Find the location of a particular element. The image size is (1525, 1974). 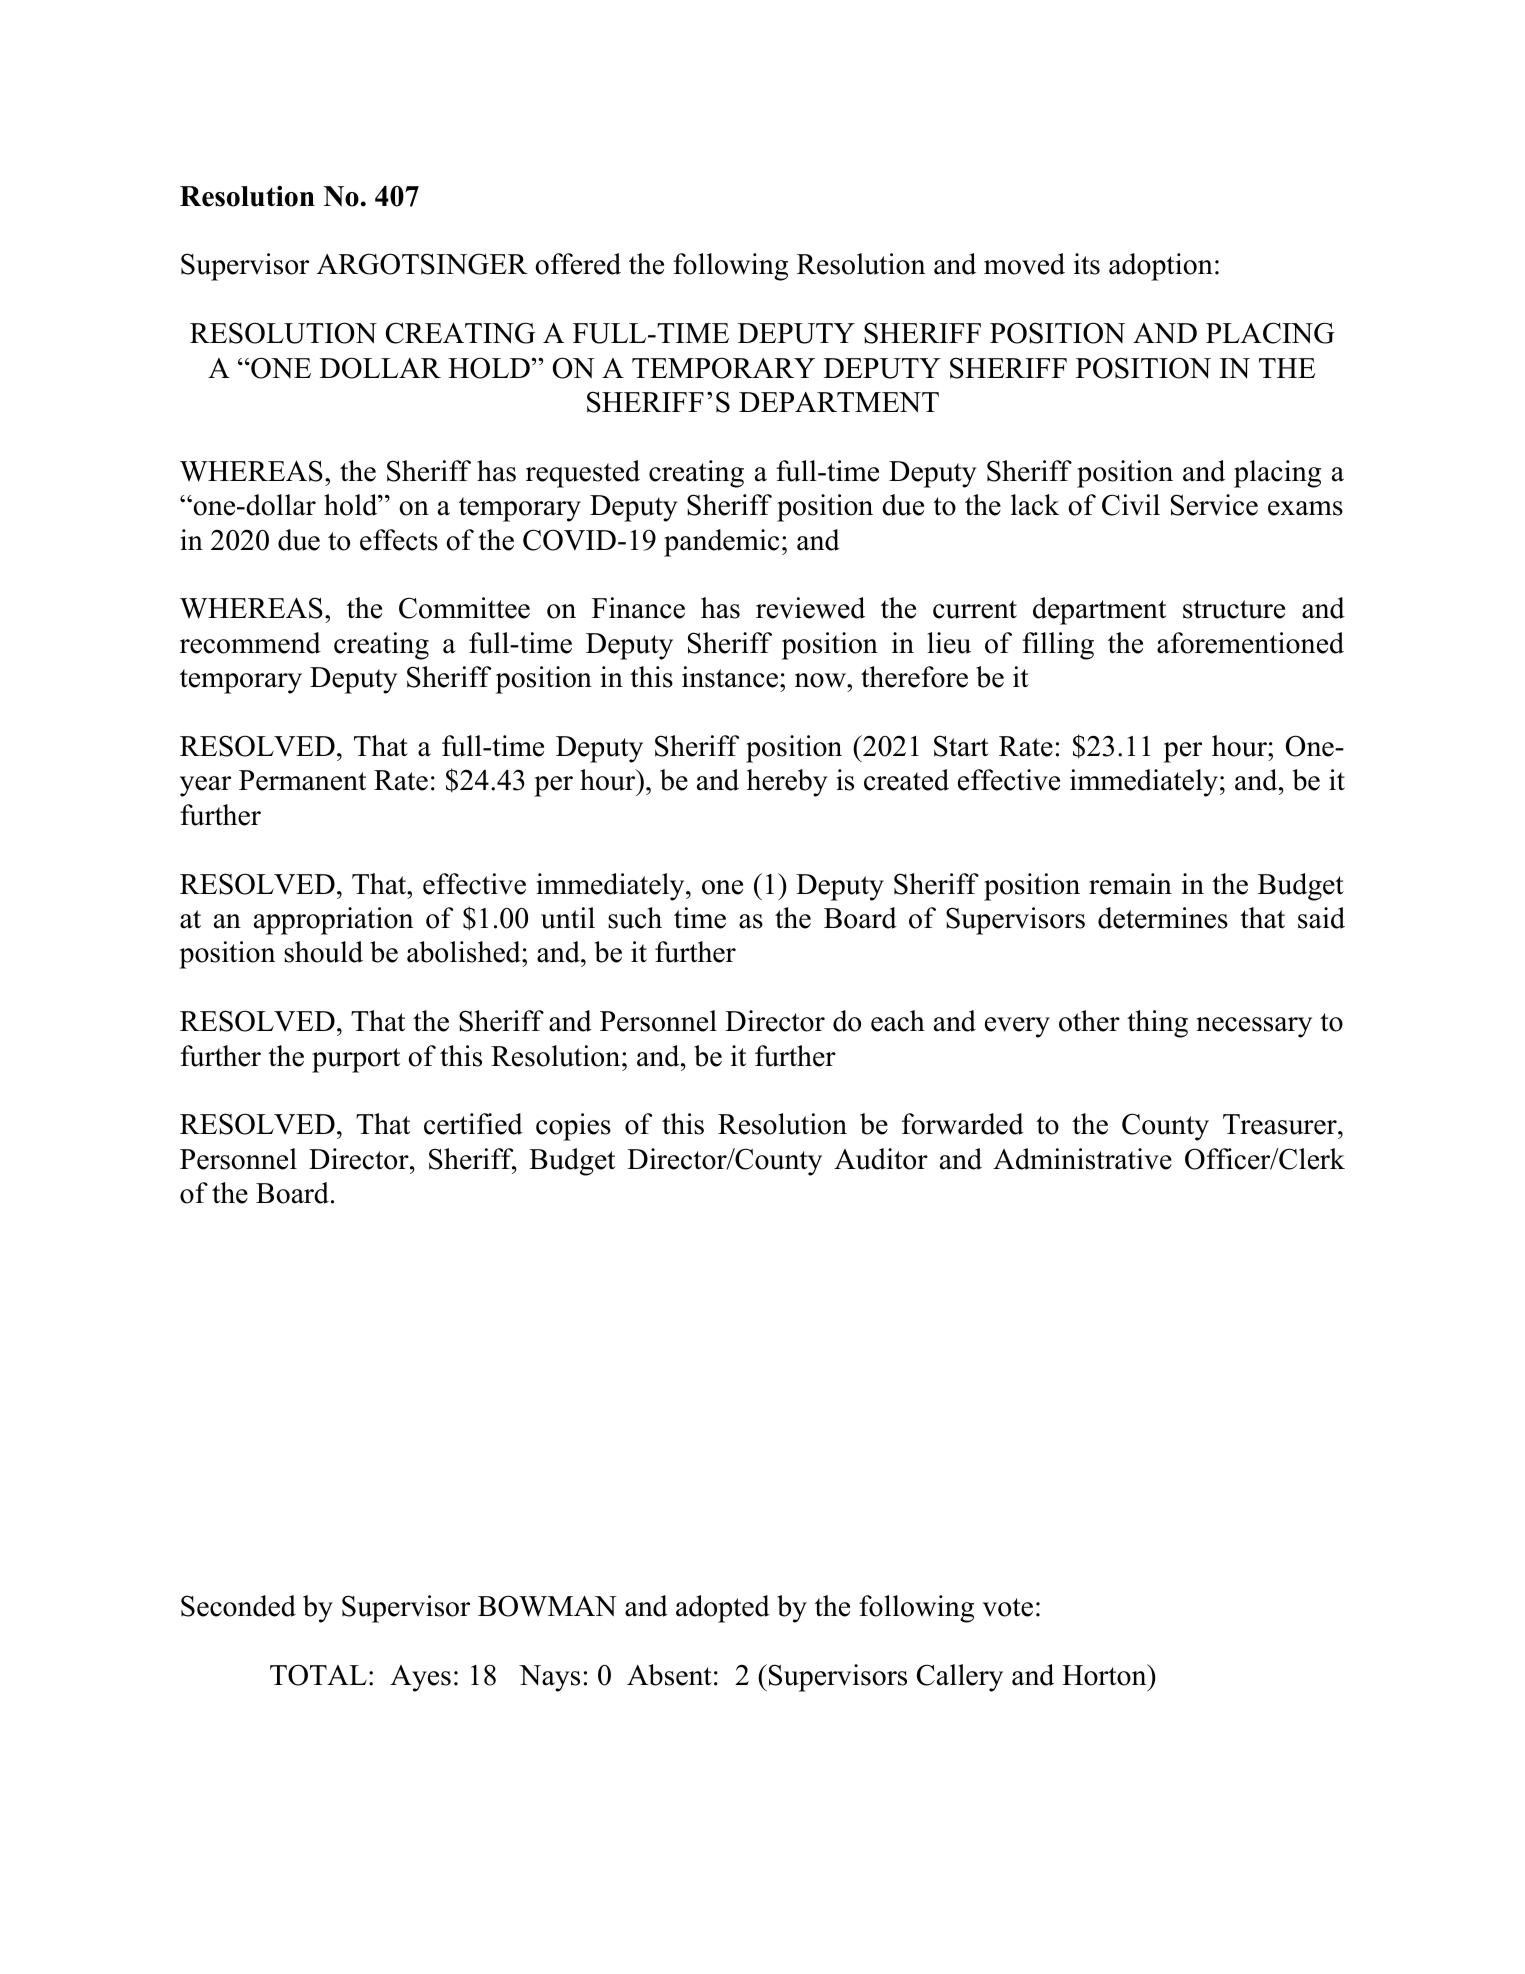

aforementioned is located at coordinates (1250, 643).
